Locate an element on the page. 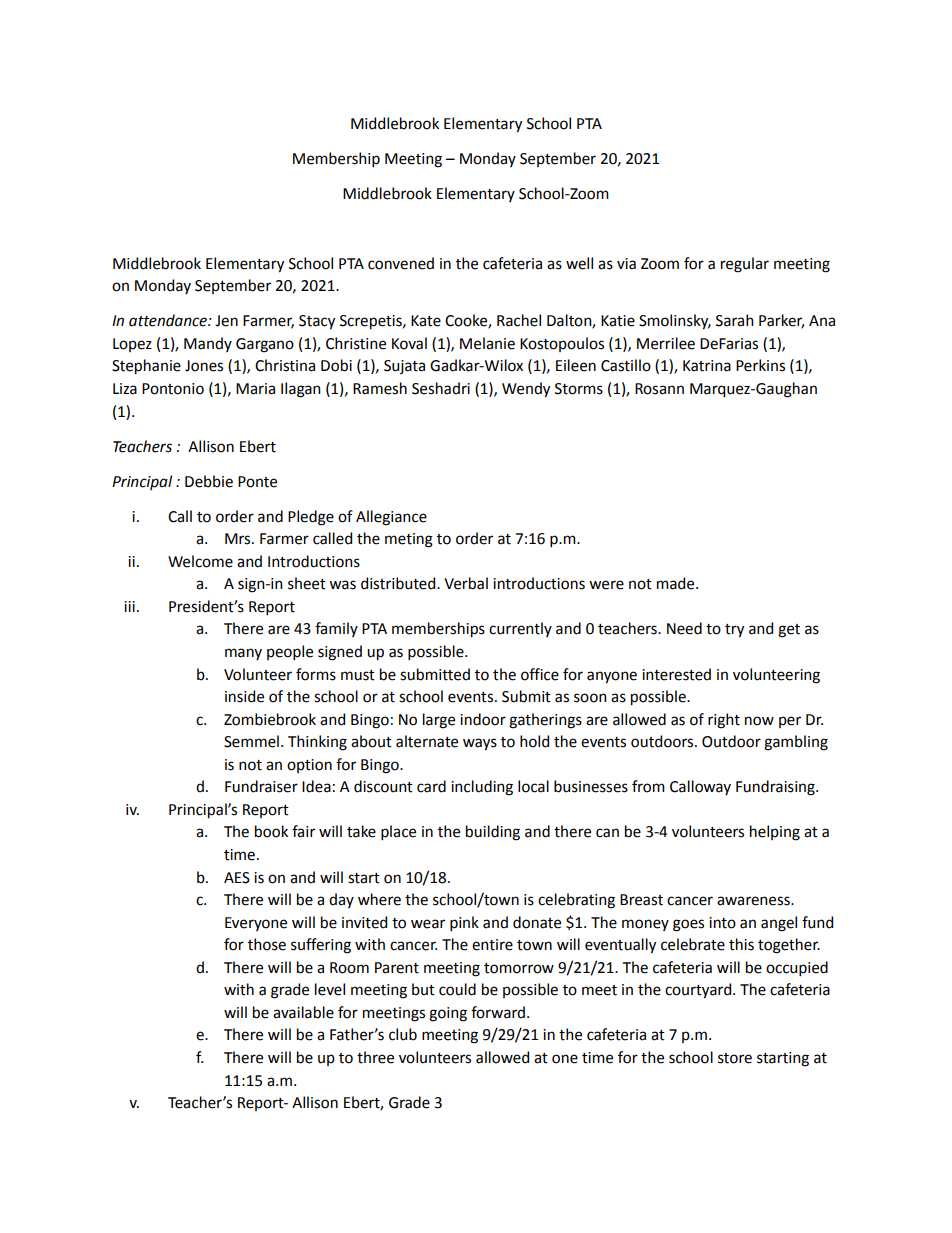 The image size is (952, 1233). inside is located at coordinates (244, 696).
